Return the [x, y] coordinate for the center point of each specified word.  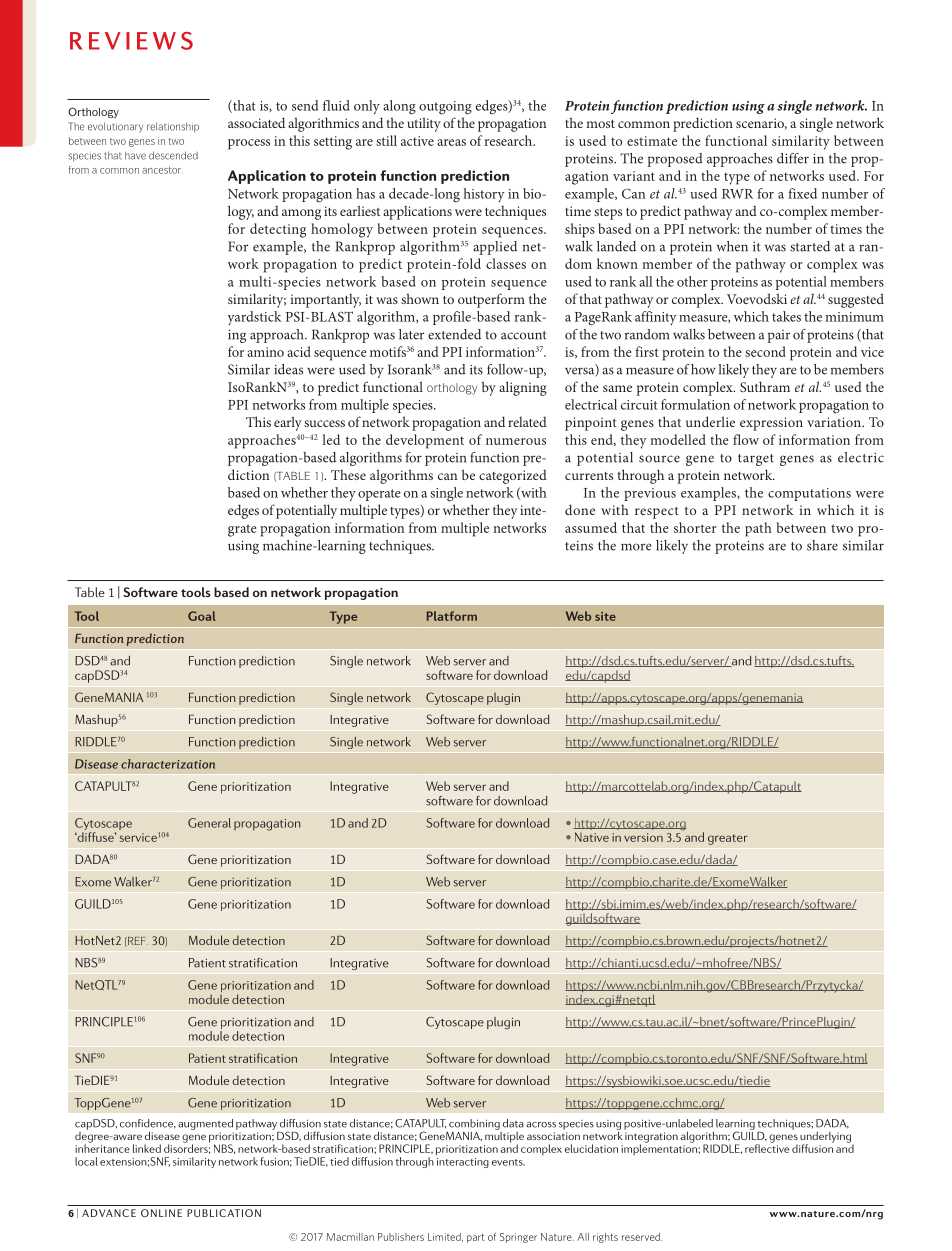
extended [454, 334]
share [822, 545]
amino [265, 352]
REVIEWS [131, 41]
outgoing [445, 108]
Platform [452, 616]
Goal [202, 616]
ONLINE [161, 1213]
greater [728, 839]
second [765, 351]
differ [793, 158]
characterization [168, 764]
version [643, 837]
